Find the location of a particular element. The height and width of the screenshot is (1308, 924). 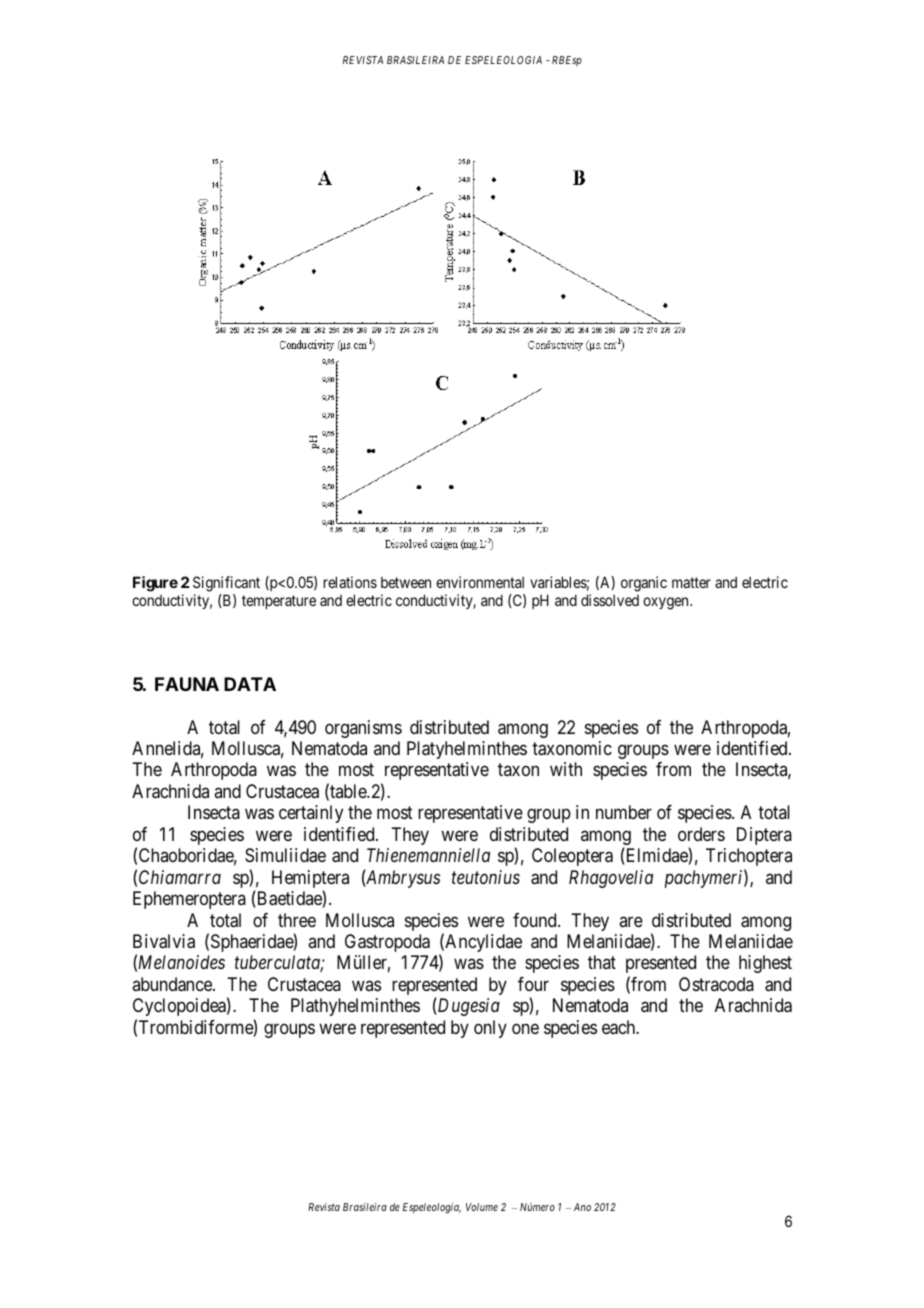

oxygen is located at coordinates (667, 603).
